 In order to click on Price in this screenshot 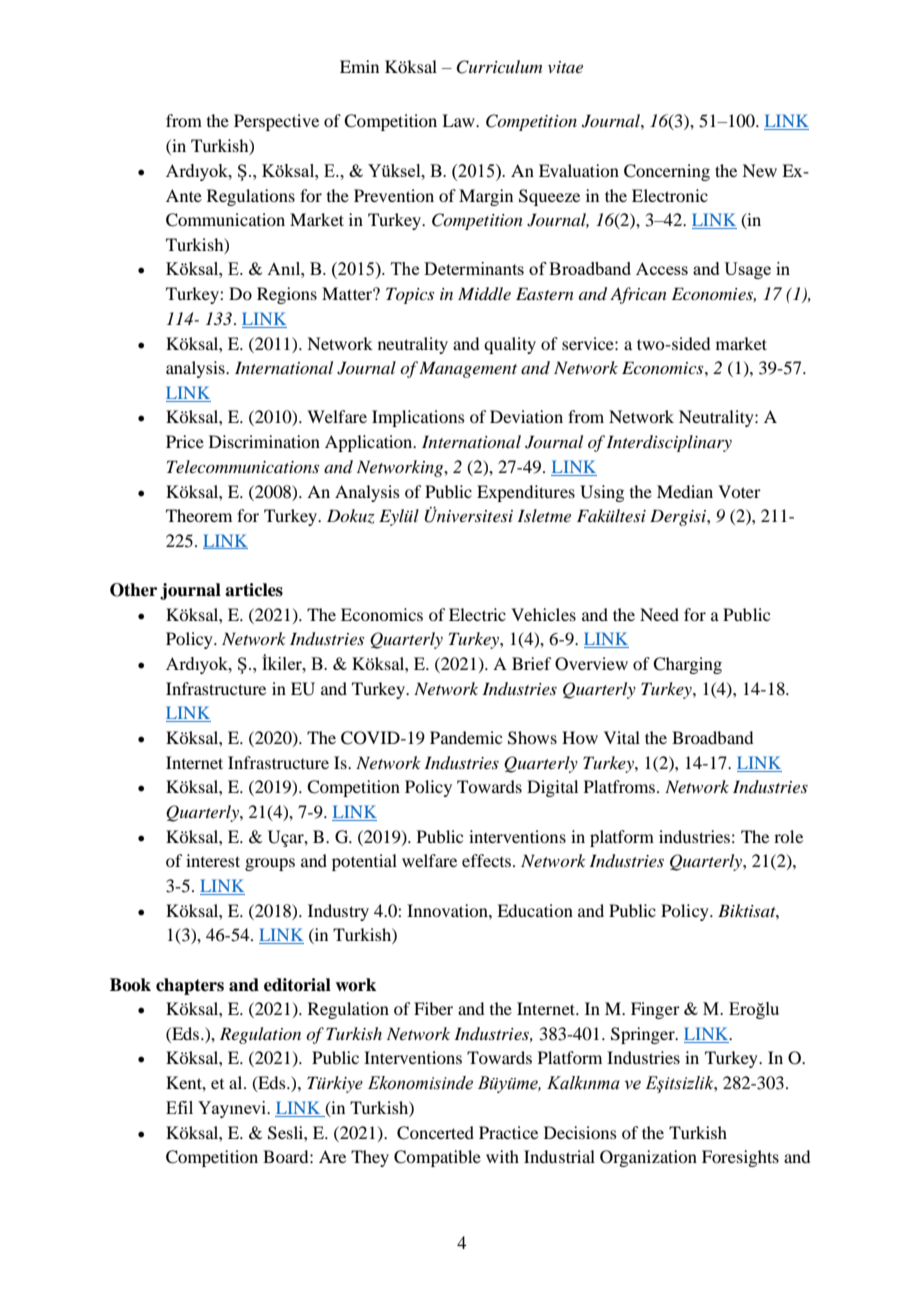, I will do `click(185, 441)`.
